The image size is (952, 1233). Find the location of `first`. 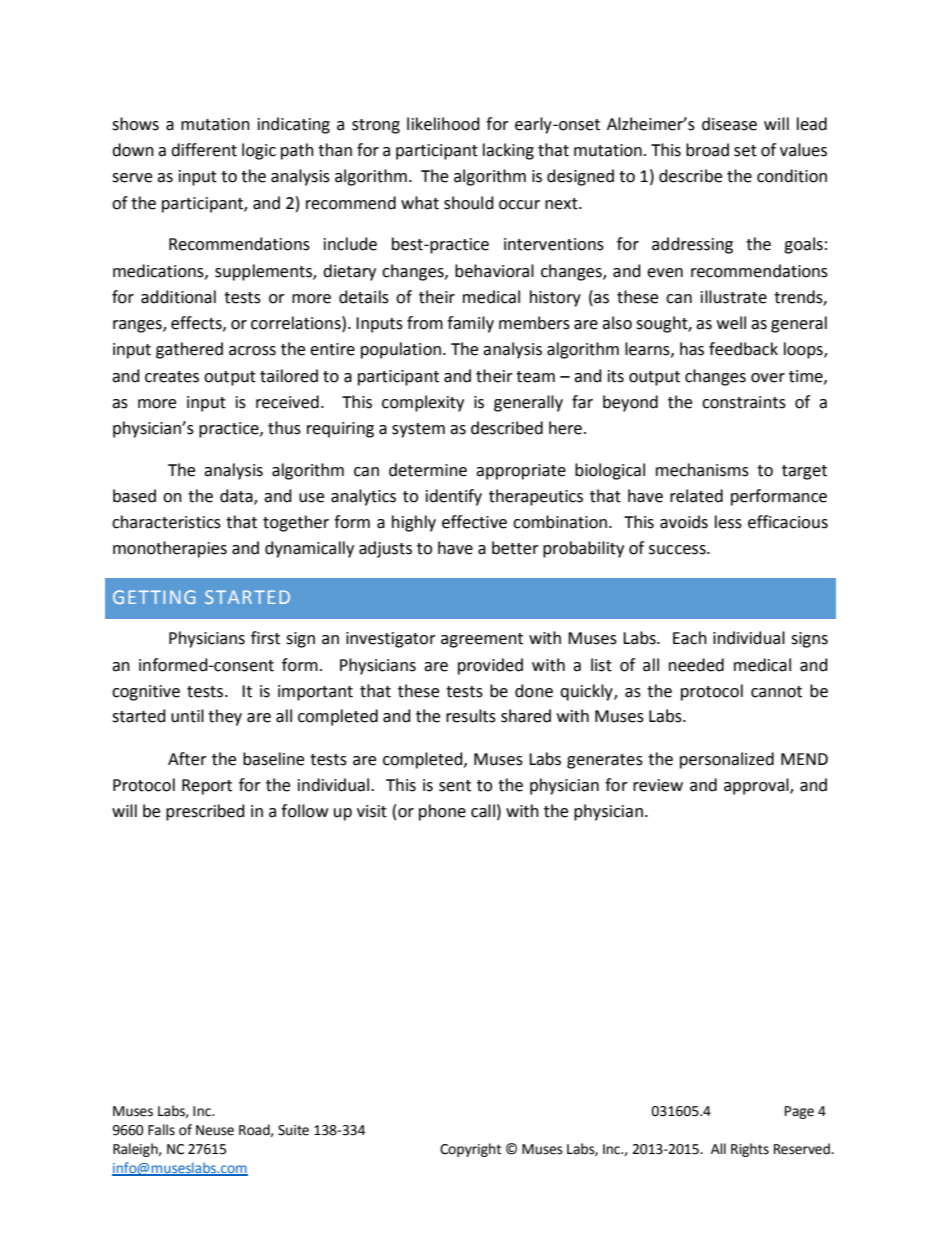

first is located at coordinates (265, 638).
